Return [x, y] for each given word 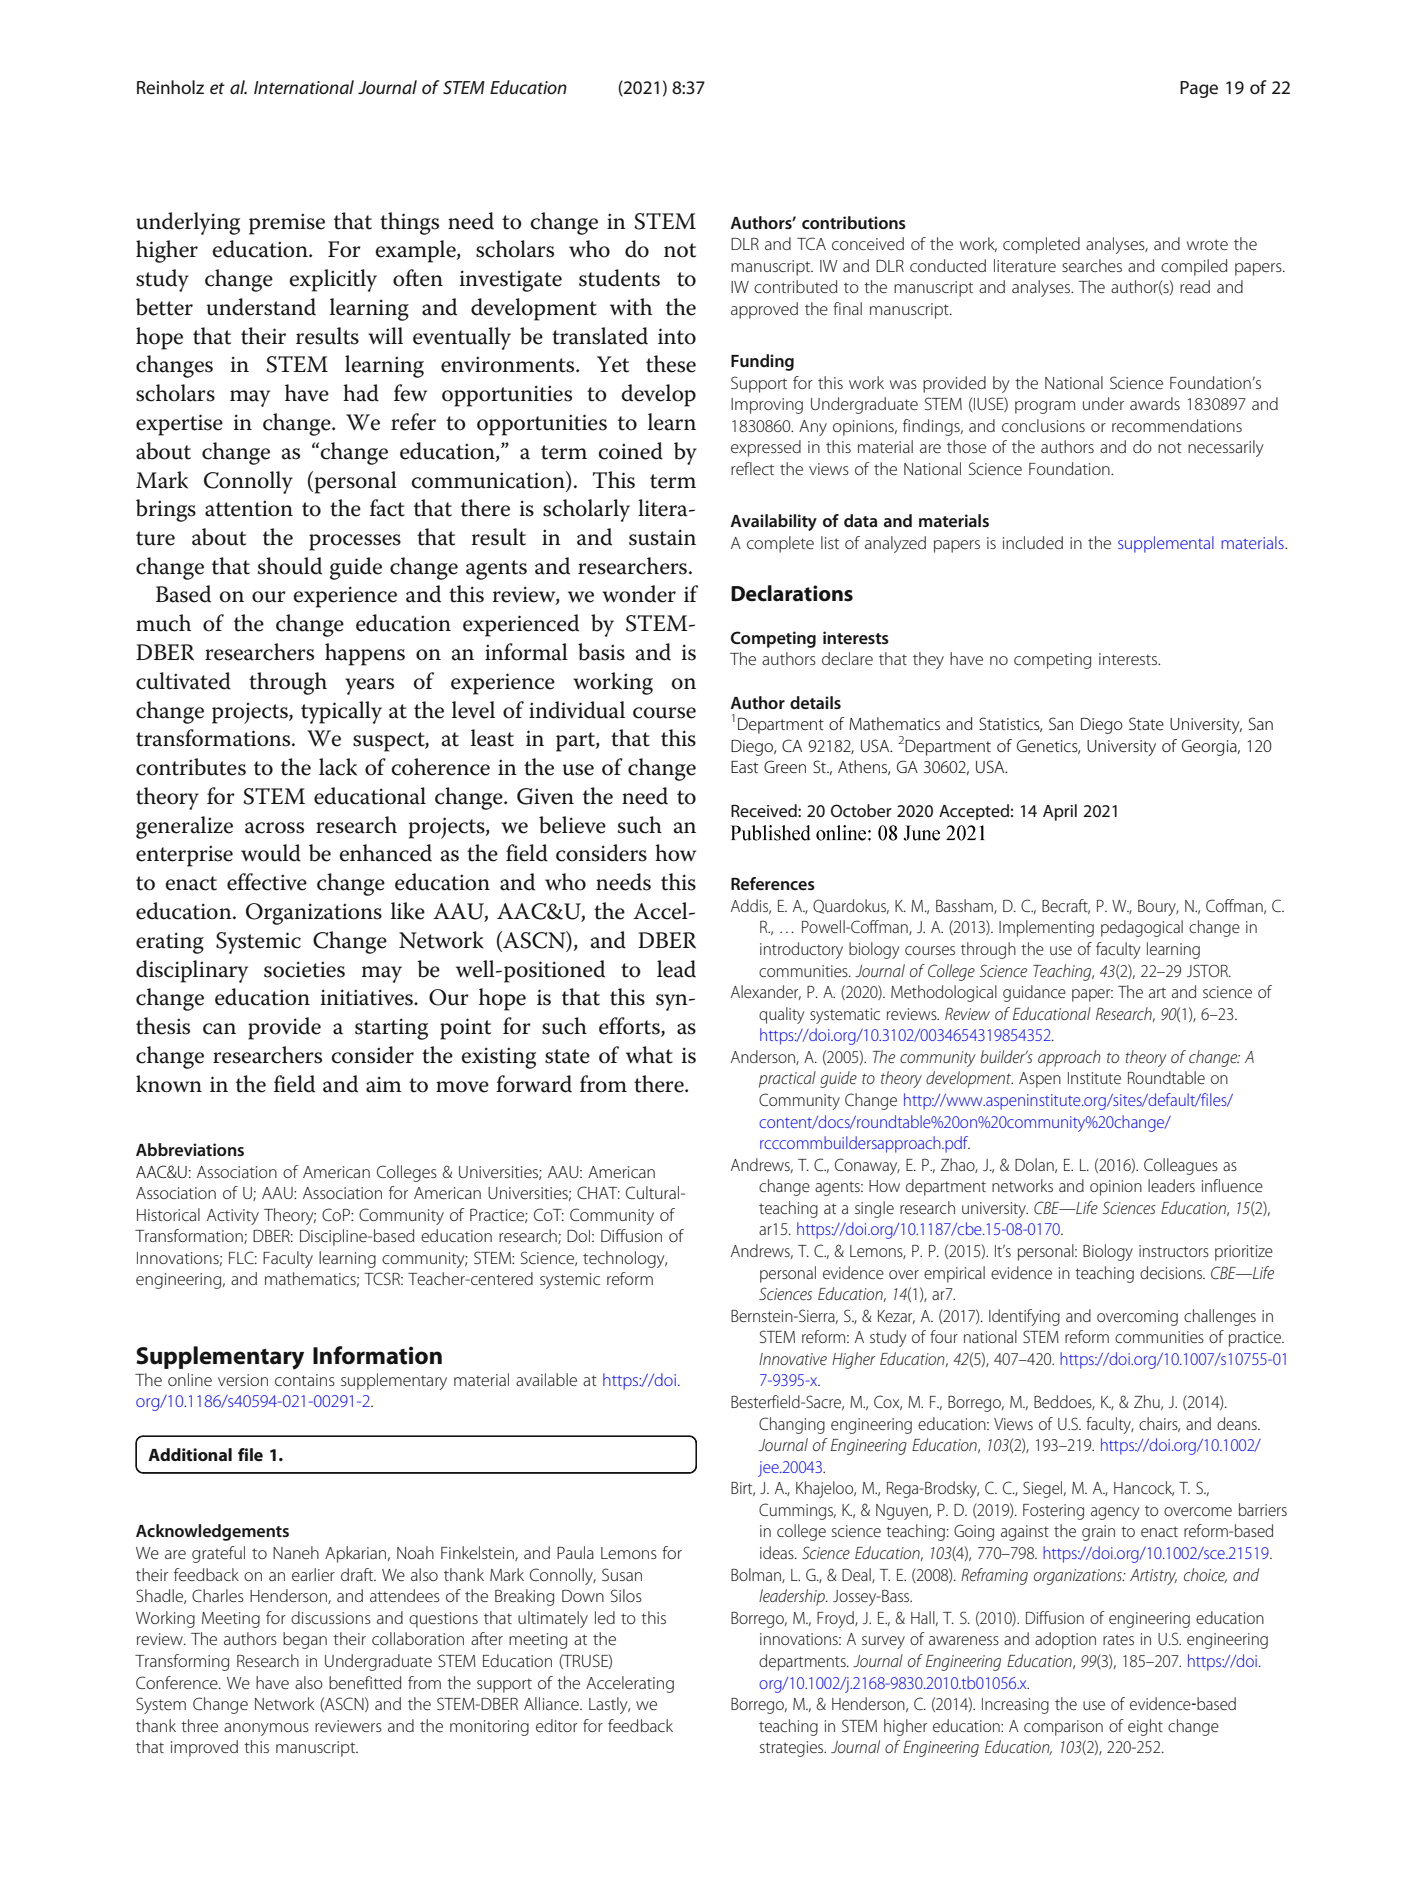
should [290, 566]
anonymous [266, 1729]
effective [267, 882]
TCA [811, 243]
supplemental [1166, 544]
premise [287, 224]
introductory [801, 950]
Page [1199, 89]
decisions [1172, 1272]
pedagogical [1142, 928]
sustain [662, 537]
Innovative [793, 1359]
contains [305, 1380]
